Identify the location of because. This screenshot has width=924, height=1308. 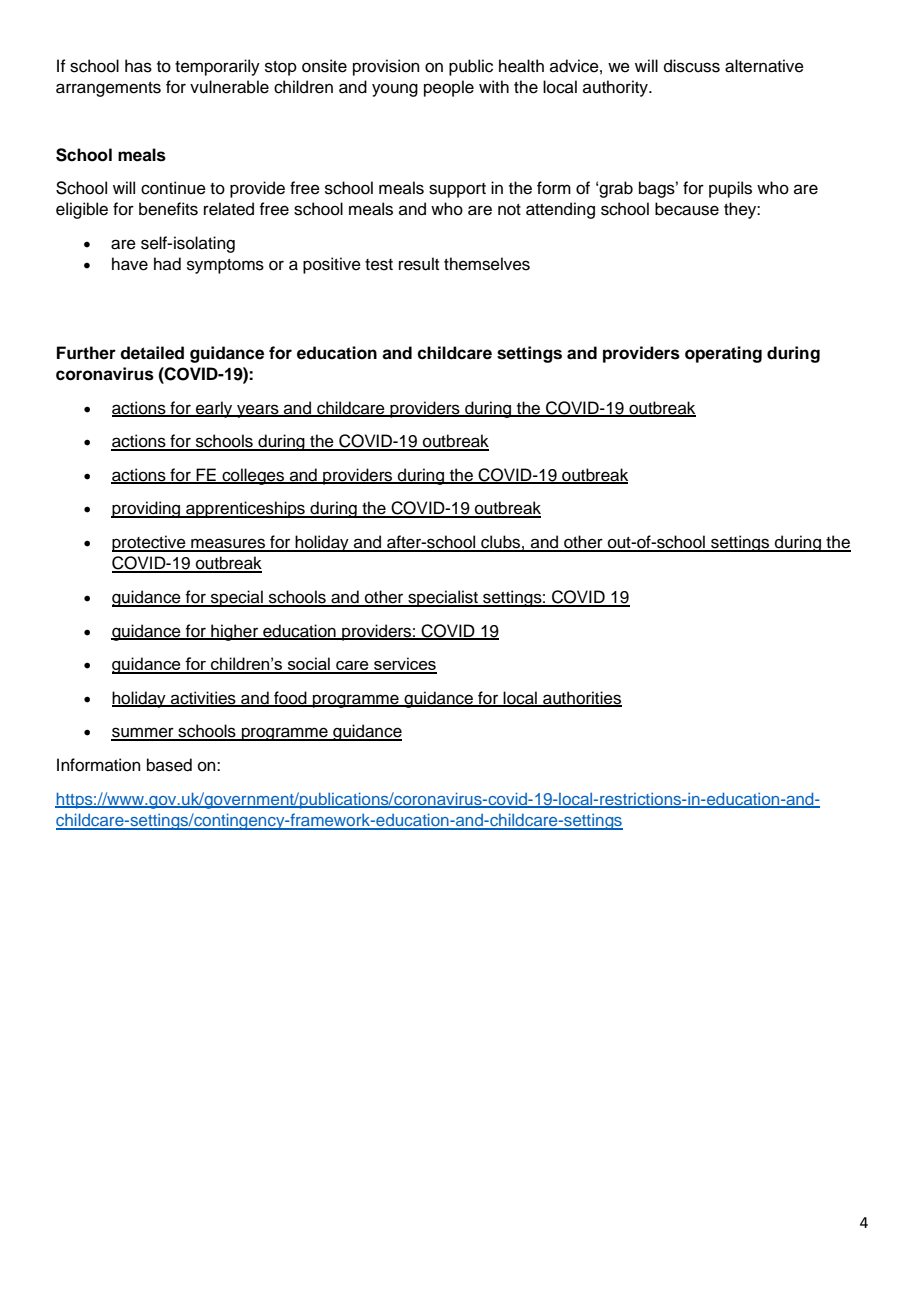
(687, 209).
